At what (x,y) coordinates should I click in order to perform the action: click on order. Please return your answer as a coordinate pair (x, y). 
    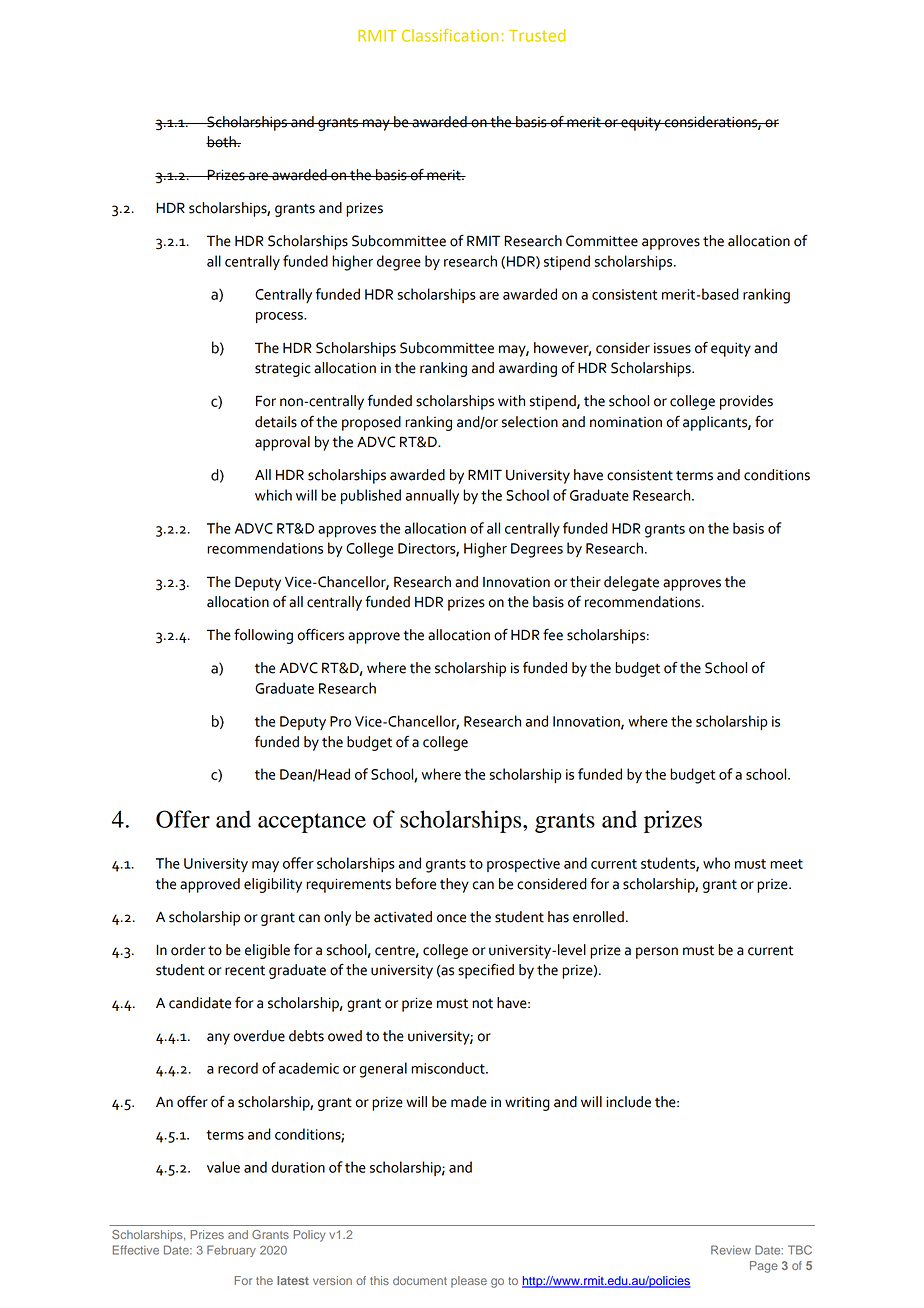
    Looking at the image, I should click on (188, 950).
